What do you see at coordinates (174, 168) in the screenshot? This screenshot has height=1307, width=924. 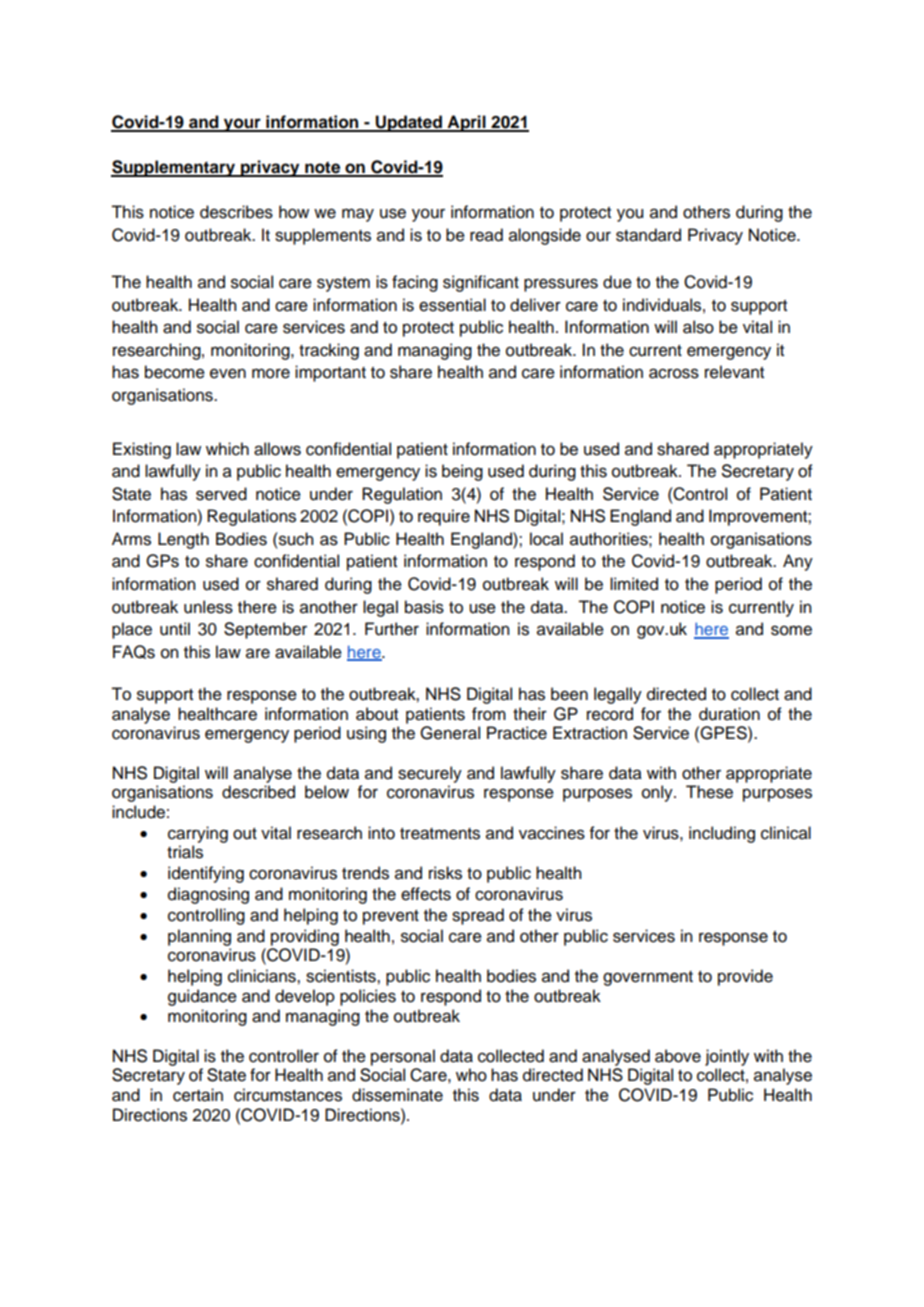 I see `Supplementary` at bounding box center [174, 168].
